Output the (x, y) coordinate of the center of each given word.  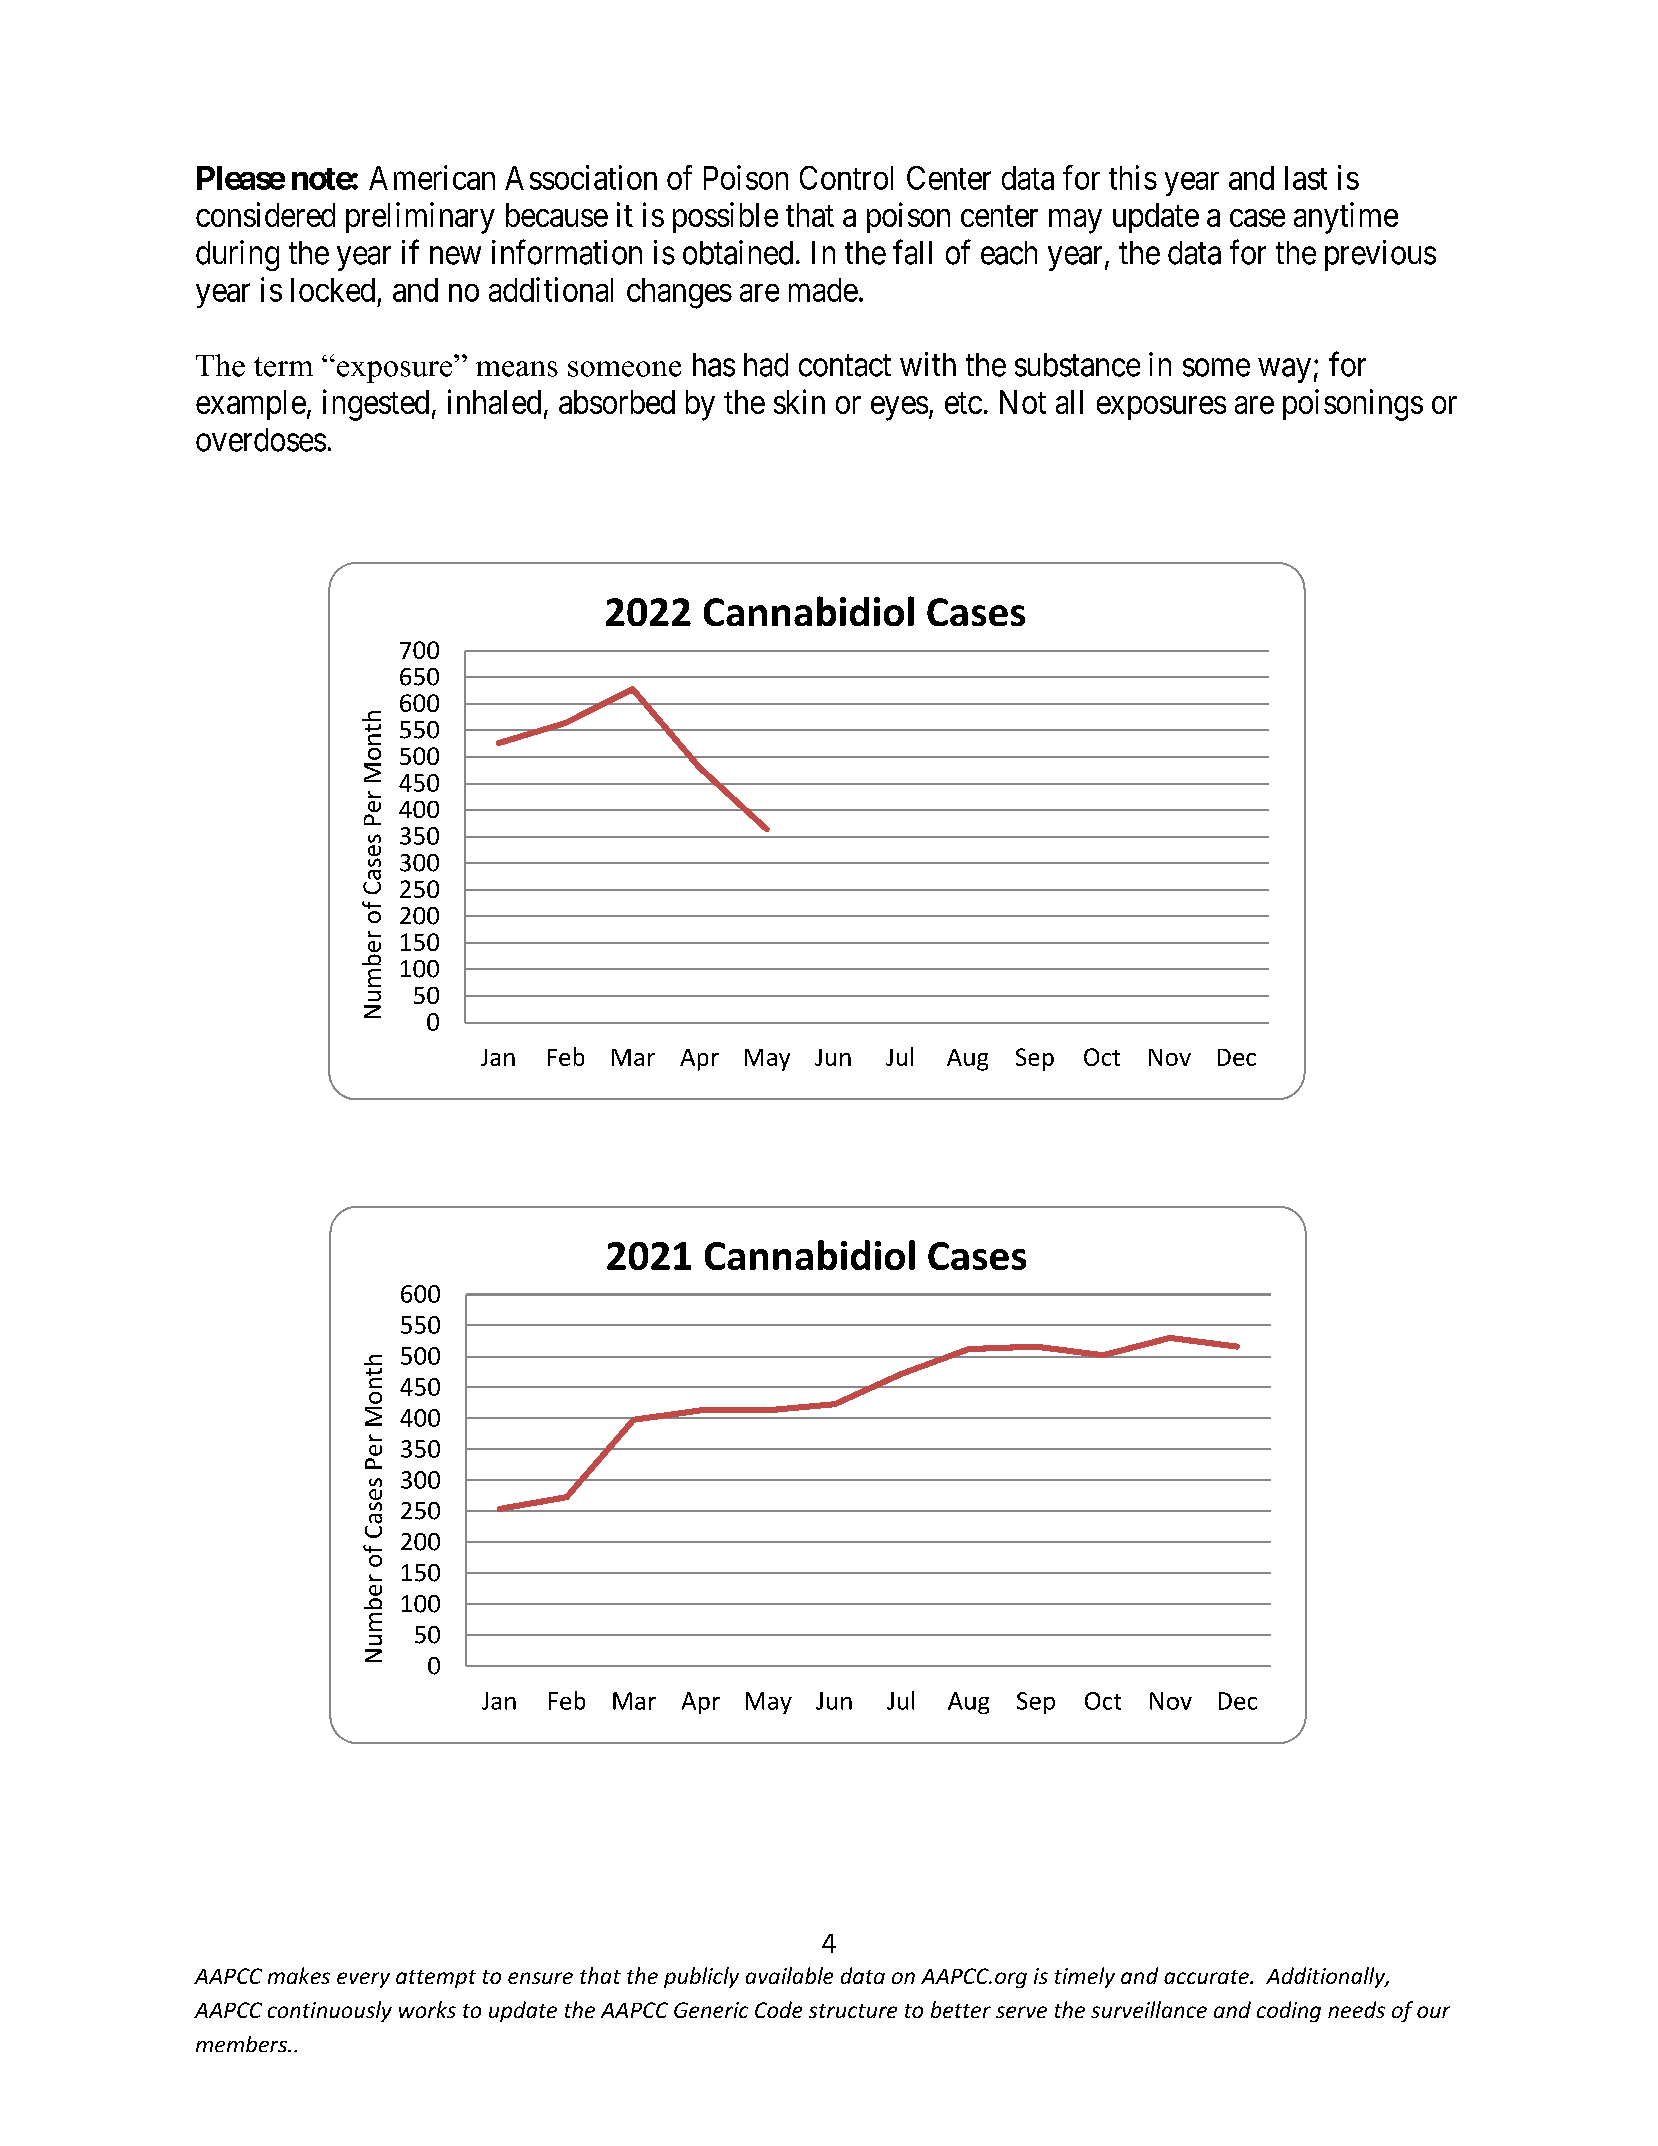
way (1285, 371)
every (363, 1980)
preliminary (420, 218)
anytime (1346, 218)
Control (846, 178)
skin (799, 401)
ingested (376, 405)
